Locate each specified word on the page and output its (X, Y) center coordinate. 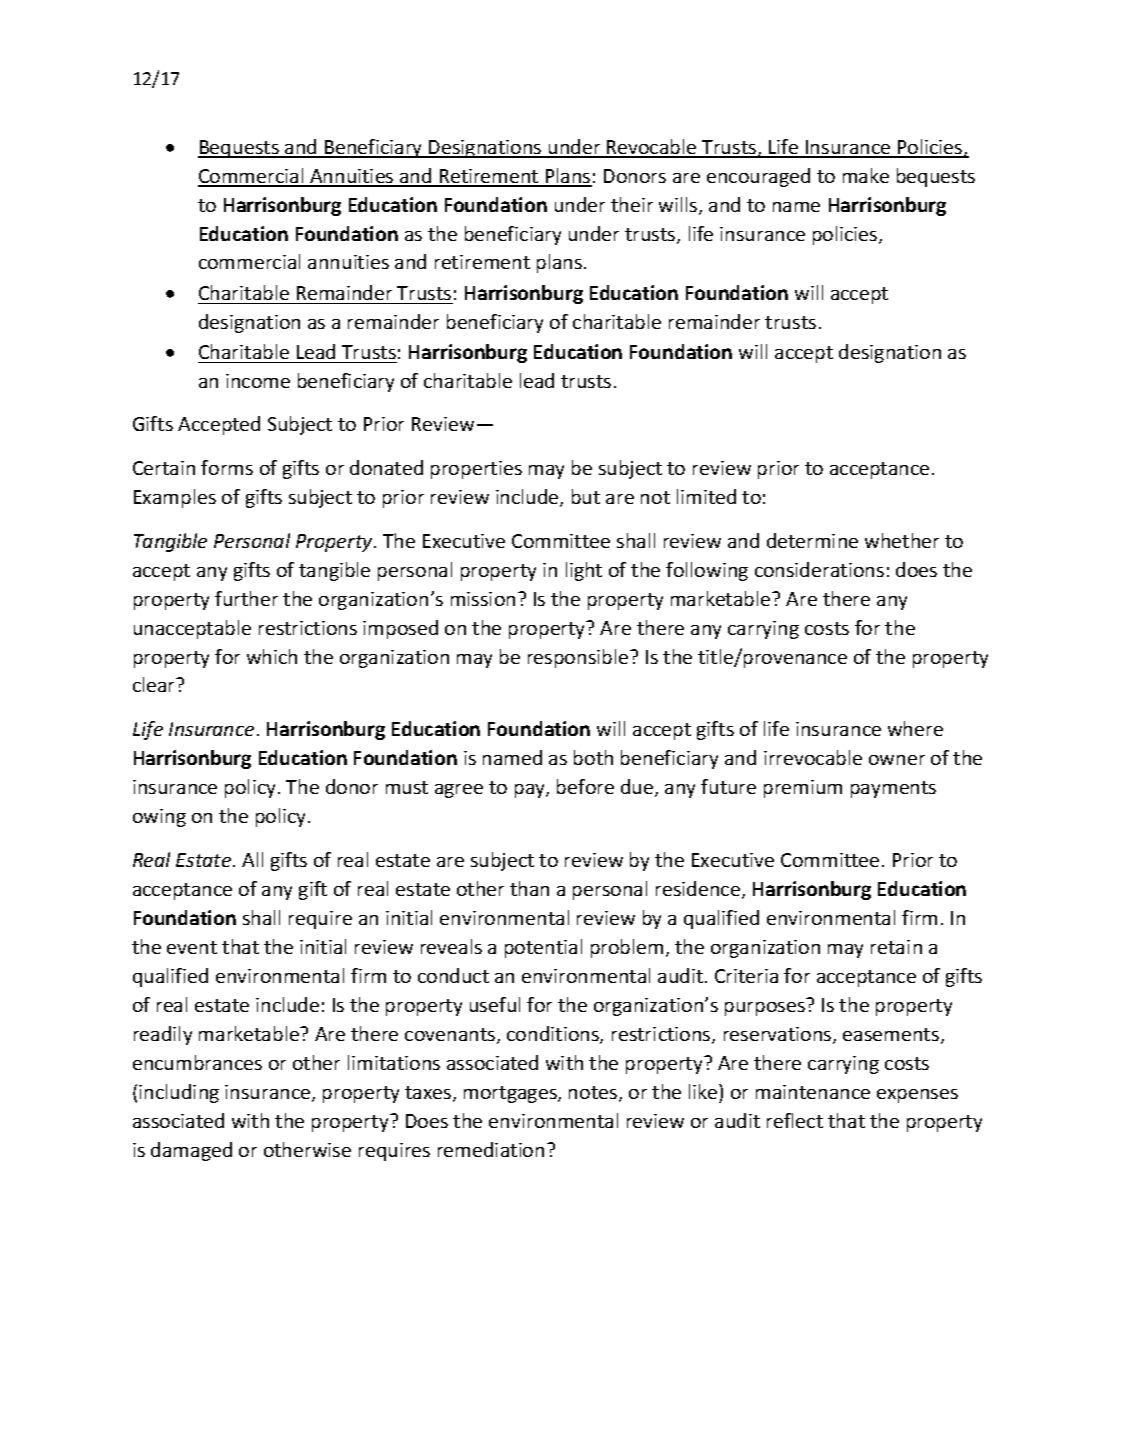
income (258, 381)
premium (803, 789)
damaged (191, 1151)
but (586, 496)
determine (812, 540)
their (632, 204)
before (585, 786)
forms (227, 467)
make (866, 175)
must (407, 787)
